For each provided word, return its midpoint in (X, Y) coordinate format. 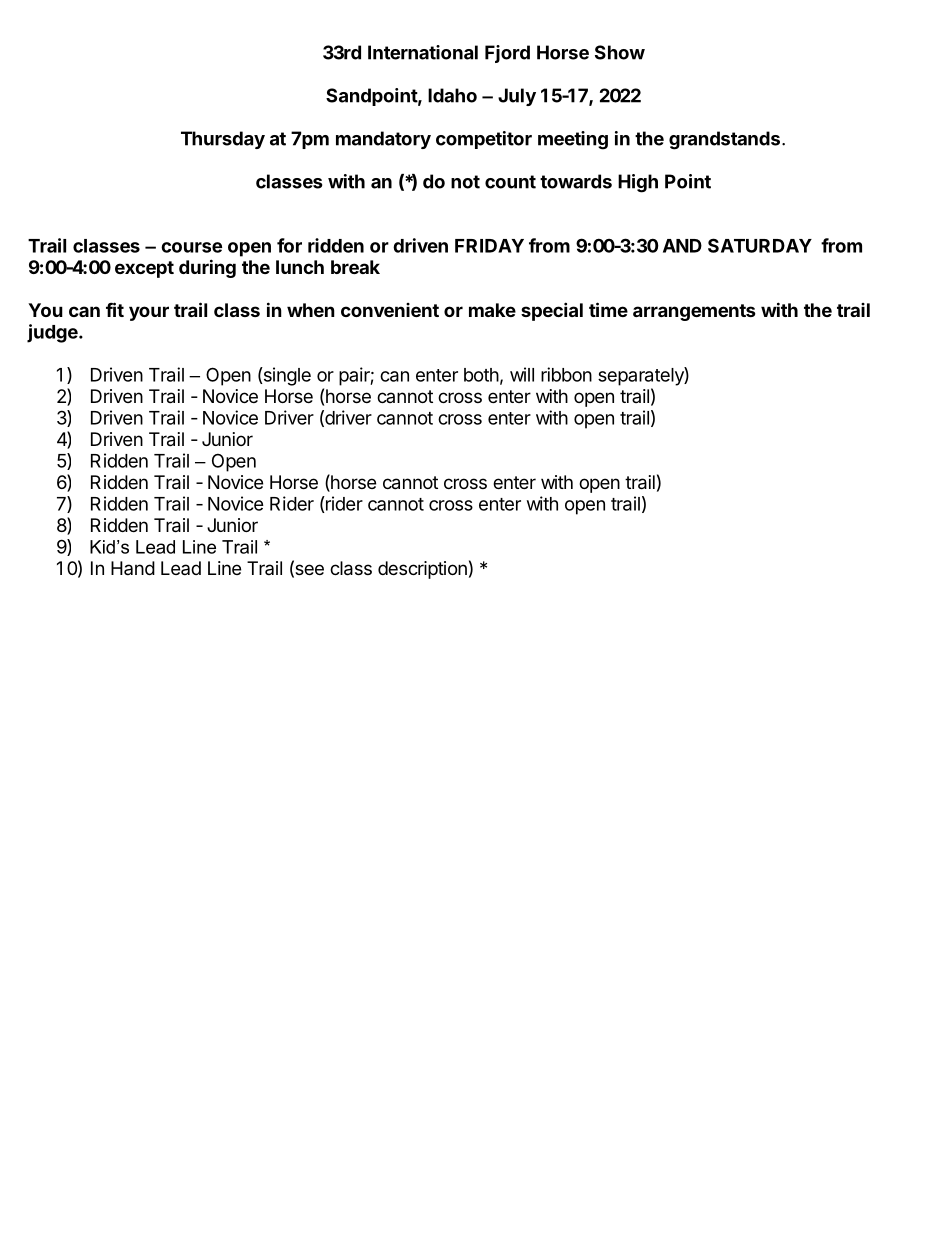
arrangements (694, 312)
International (423, 52)
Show (620, 52)
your (149, 313)
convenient (390, 310)
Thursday (223, 140)
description (422, 570)
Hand (133, 568)
